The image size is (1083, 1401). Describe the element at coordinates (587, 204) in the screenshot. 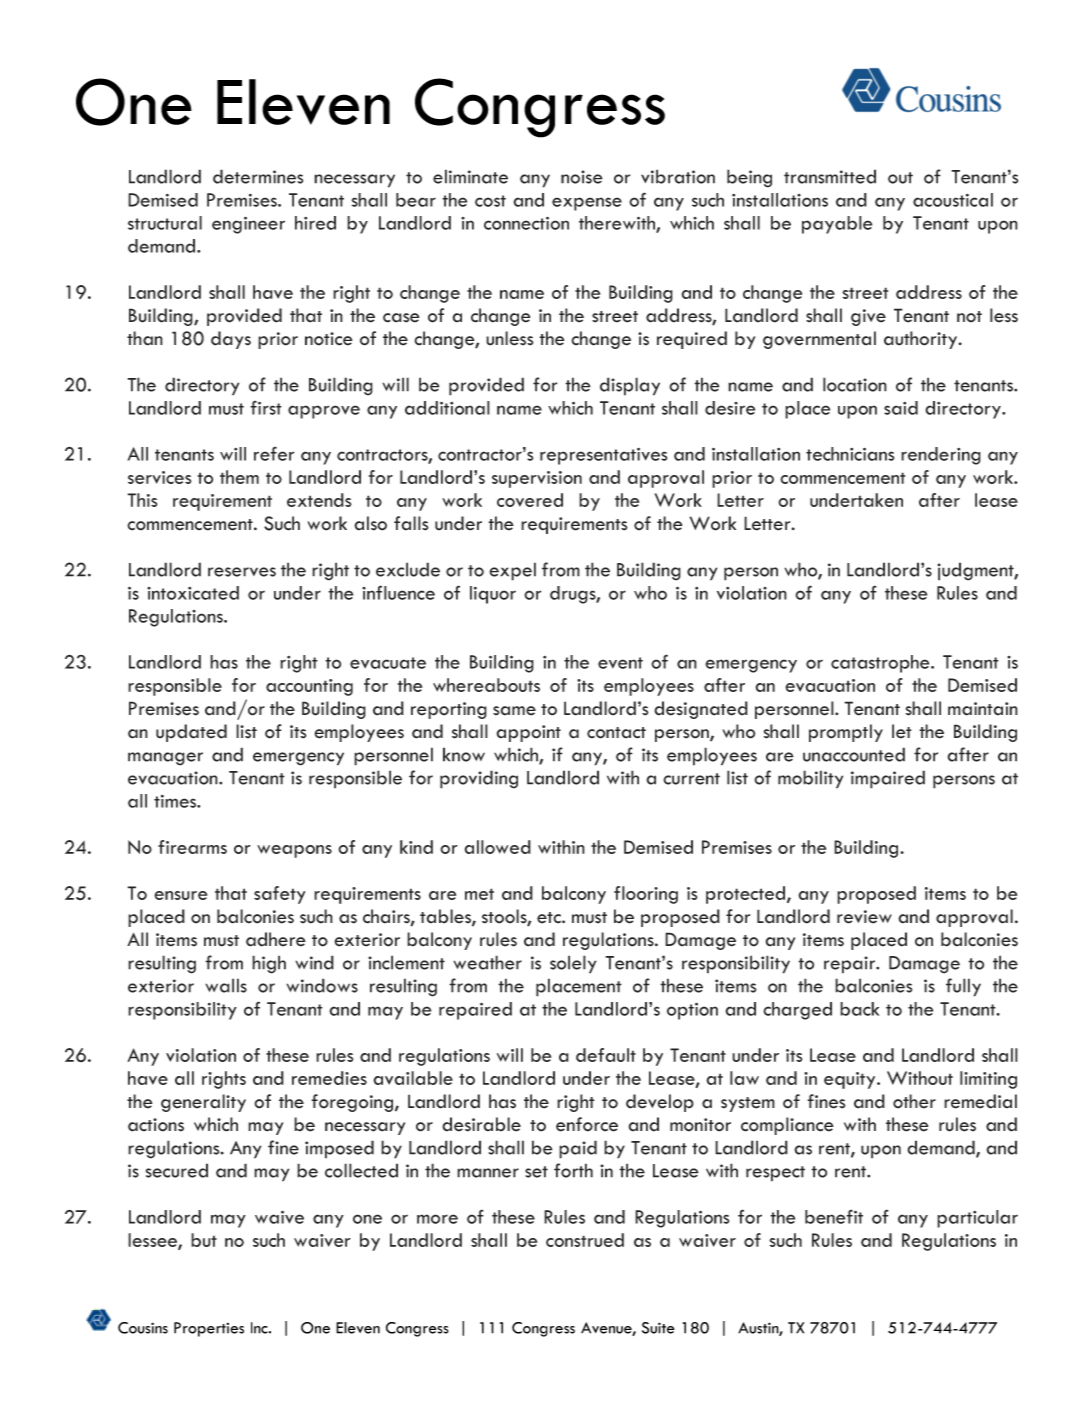

I see `expense` at that location.
